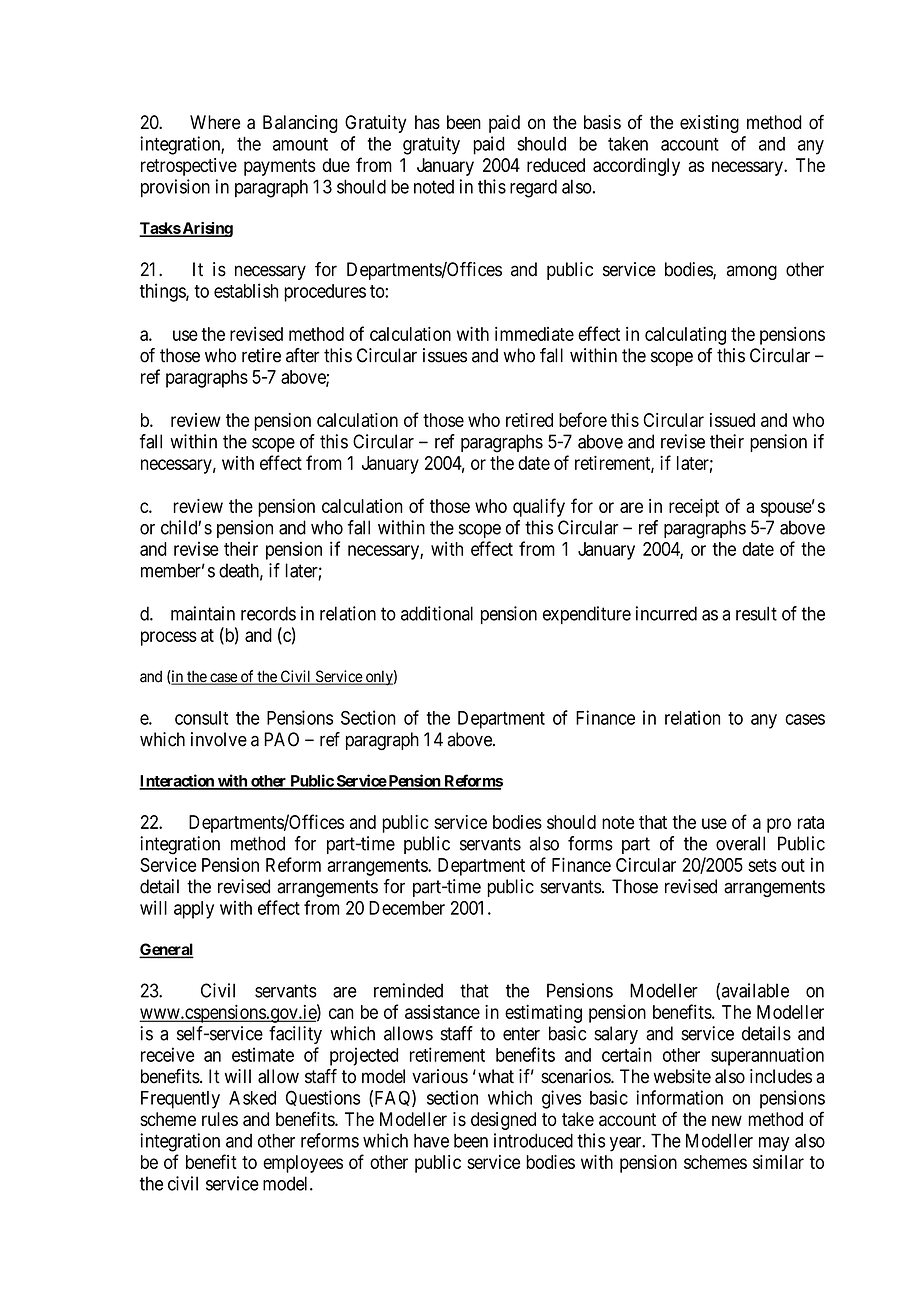  I want to click on designed, so click(503, 1121).
